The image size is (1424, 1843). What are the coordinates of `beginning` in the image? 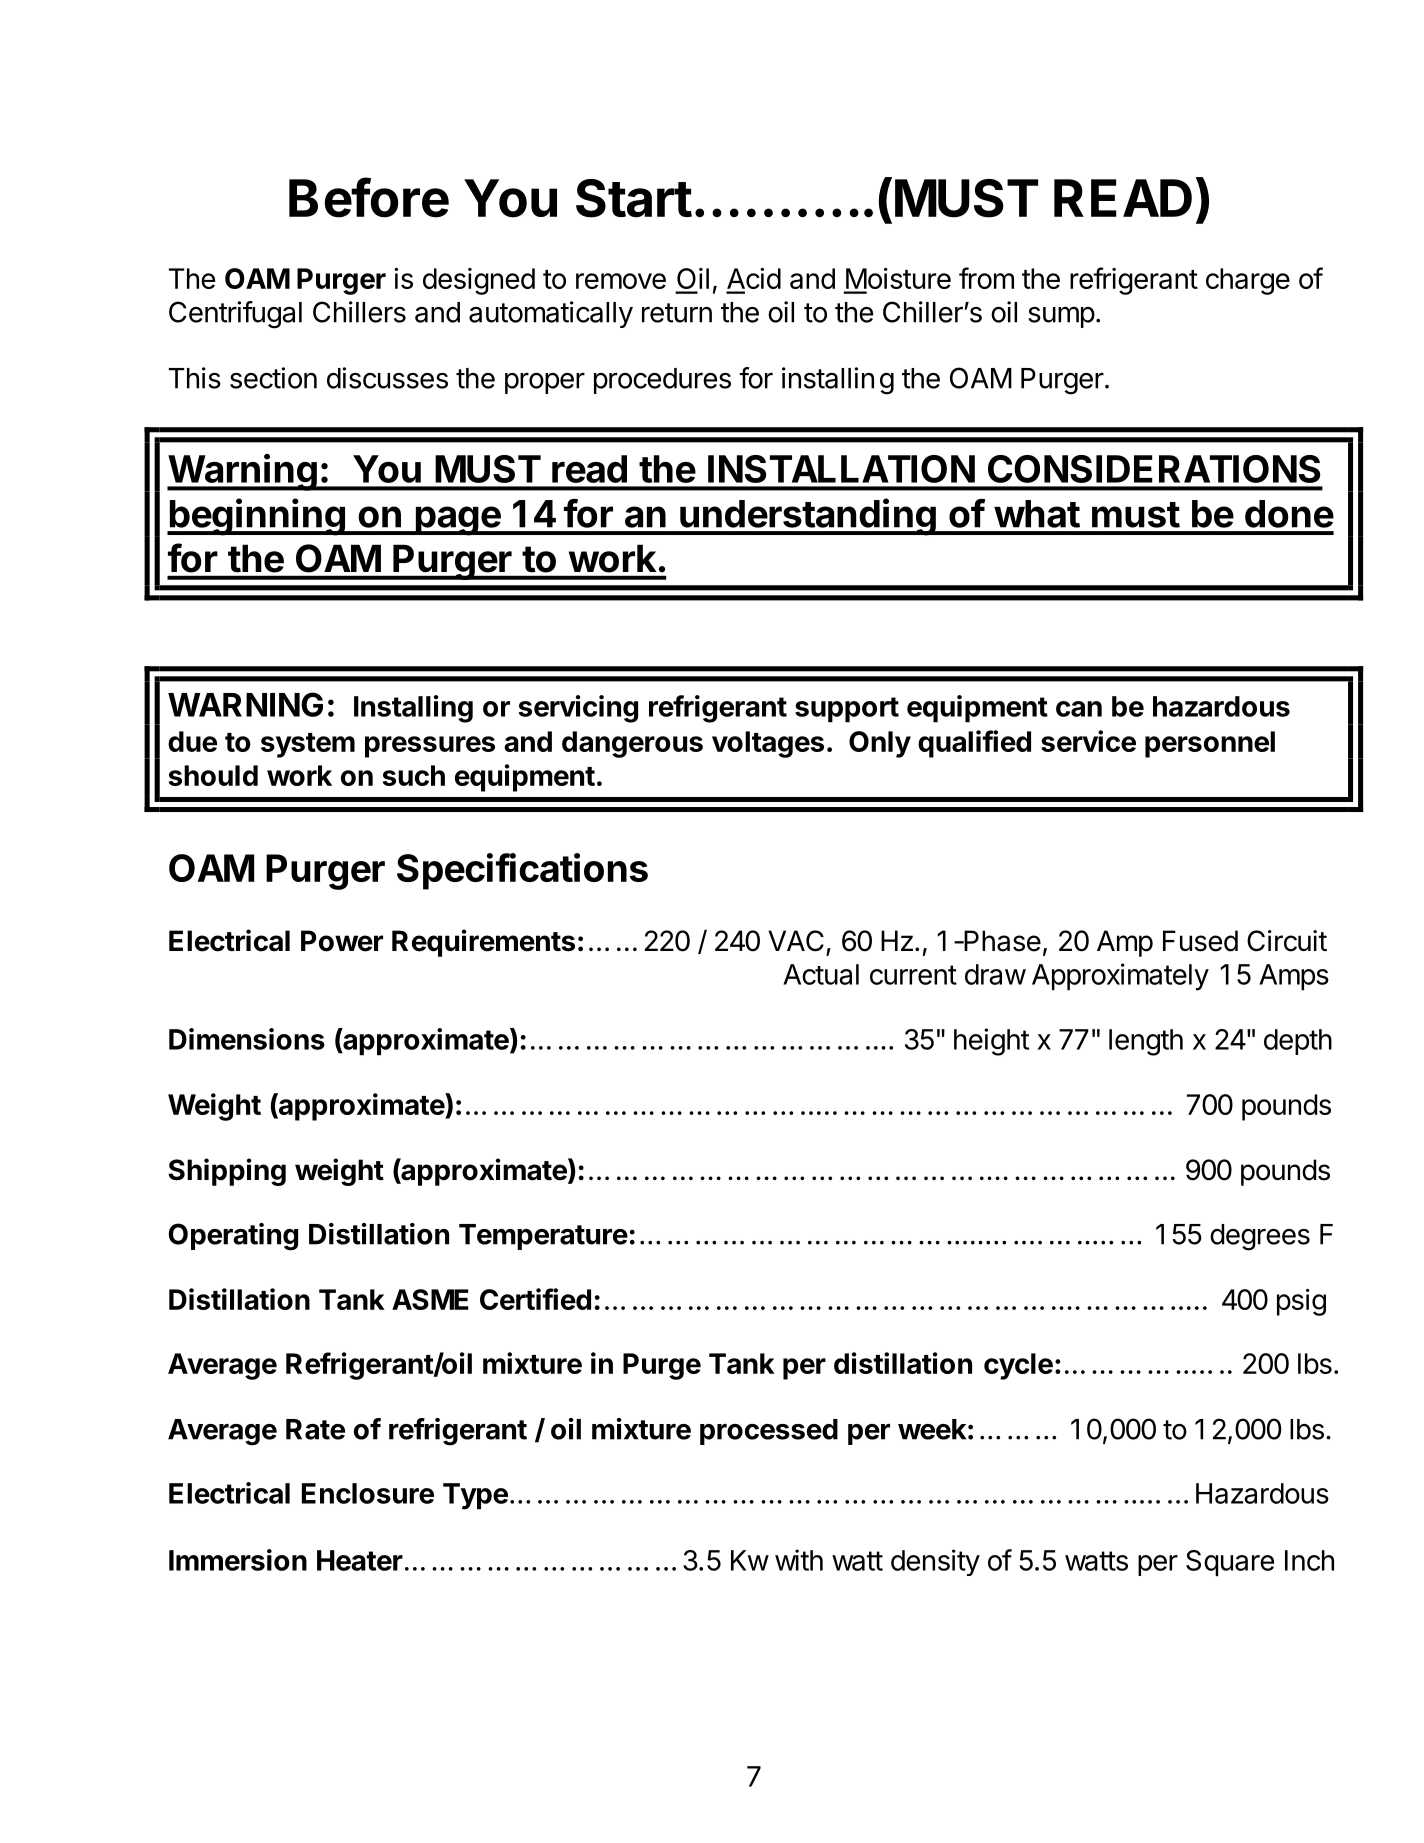 It's located at (257, 517).
